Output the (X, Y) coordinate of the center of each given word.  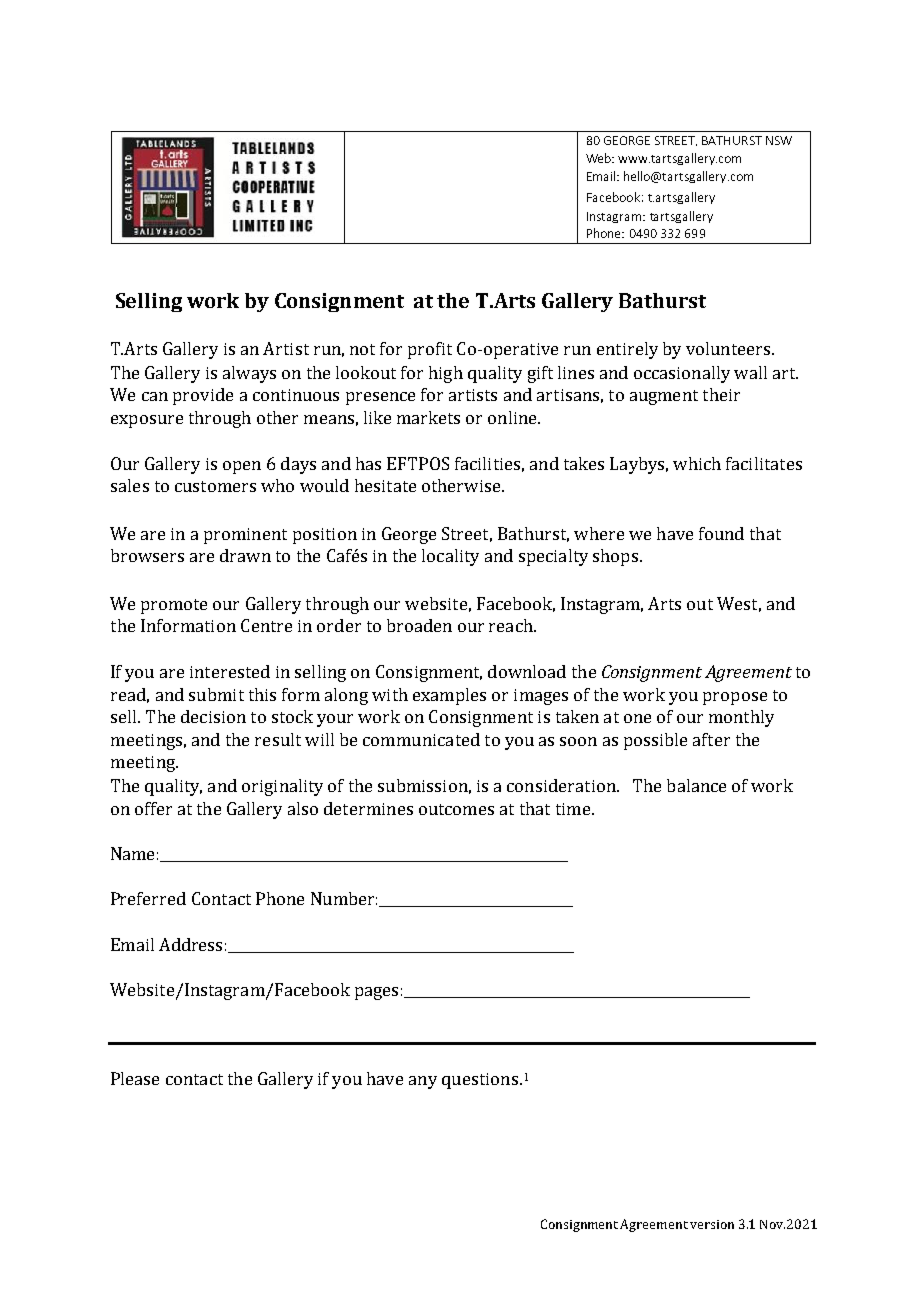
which (697, 463)
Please (135, 1078)
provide (203, 396)
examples (449, 696)
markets (428, 417)
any (423, 1082)
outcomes (456, 809)
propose (735, 698)
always (249, 374)
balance (696, 785)
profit (430, 350)
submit (216, 694)
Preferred (148, 898)
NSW (779, 140)
